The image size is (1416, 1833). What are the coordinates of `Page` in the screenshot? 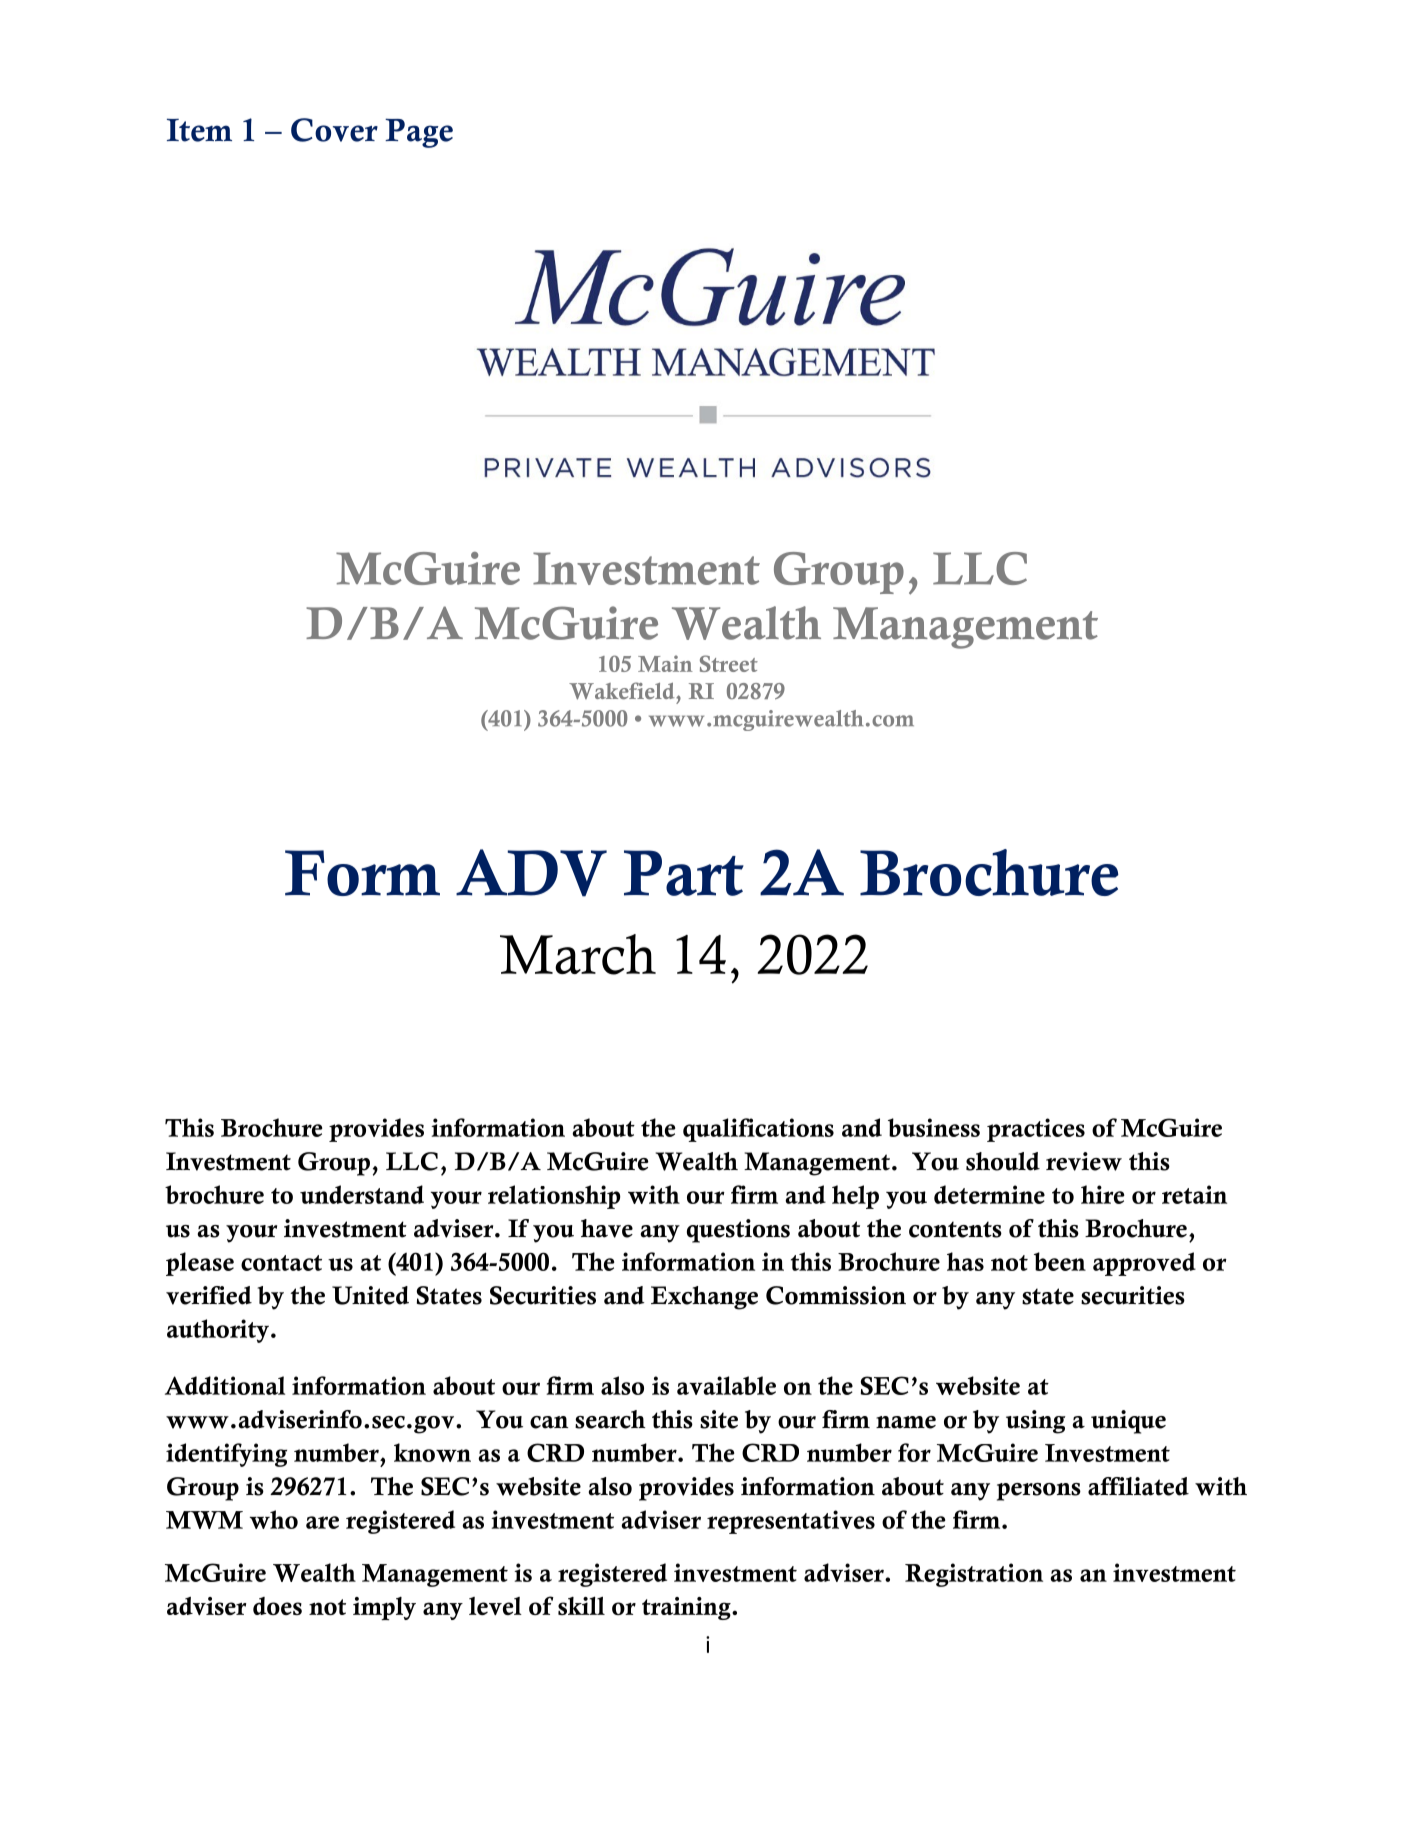 It's located at (419, 133).
